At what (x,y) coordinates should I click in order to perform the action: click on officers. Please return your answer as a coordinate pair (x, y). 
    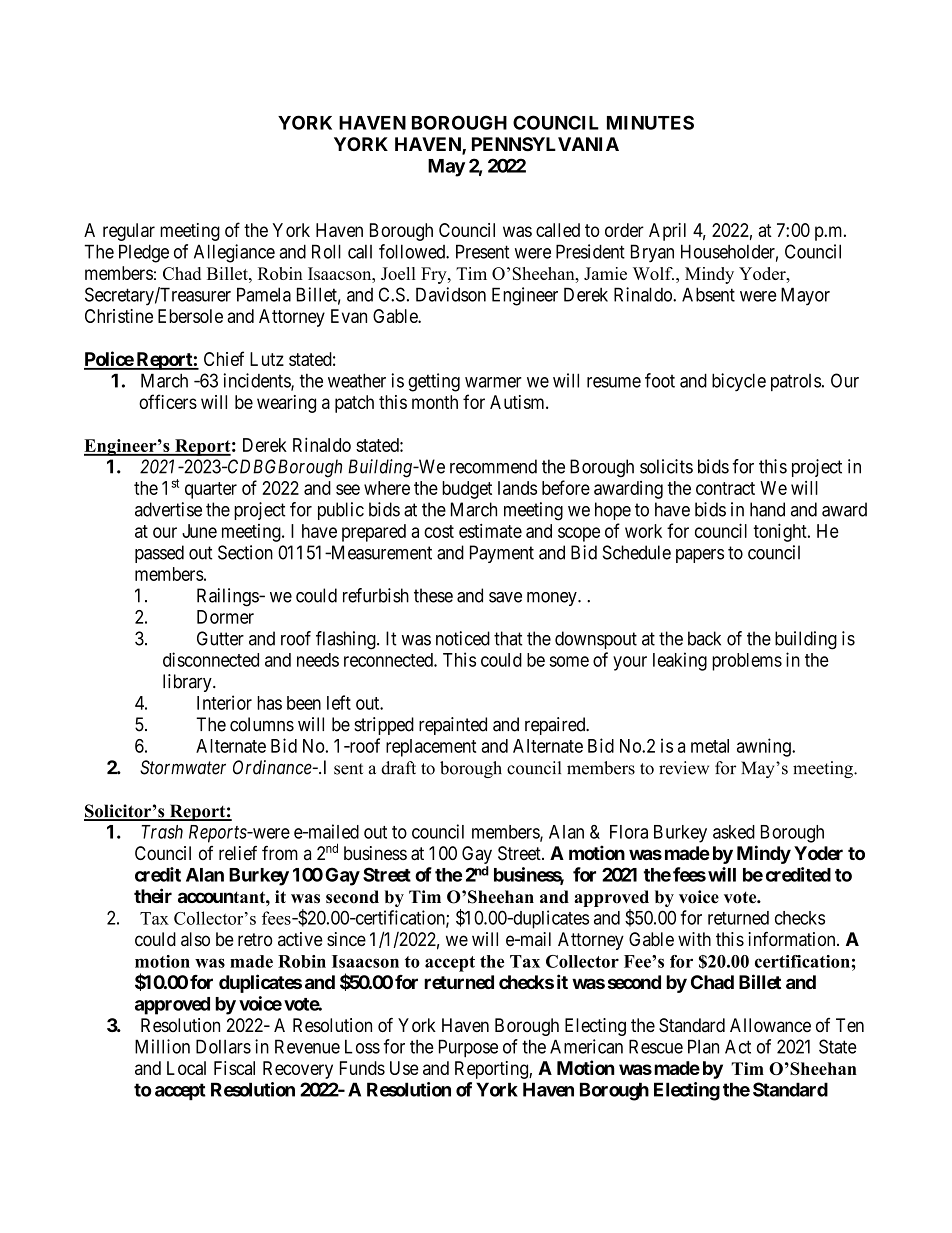
    Looking at the image, I should click on (168, 401).
